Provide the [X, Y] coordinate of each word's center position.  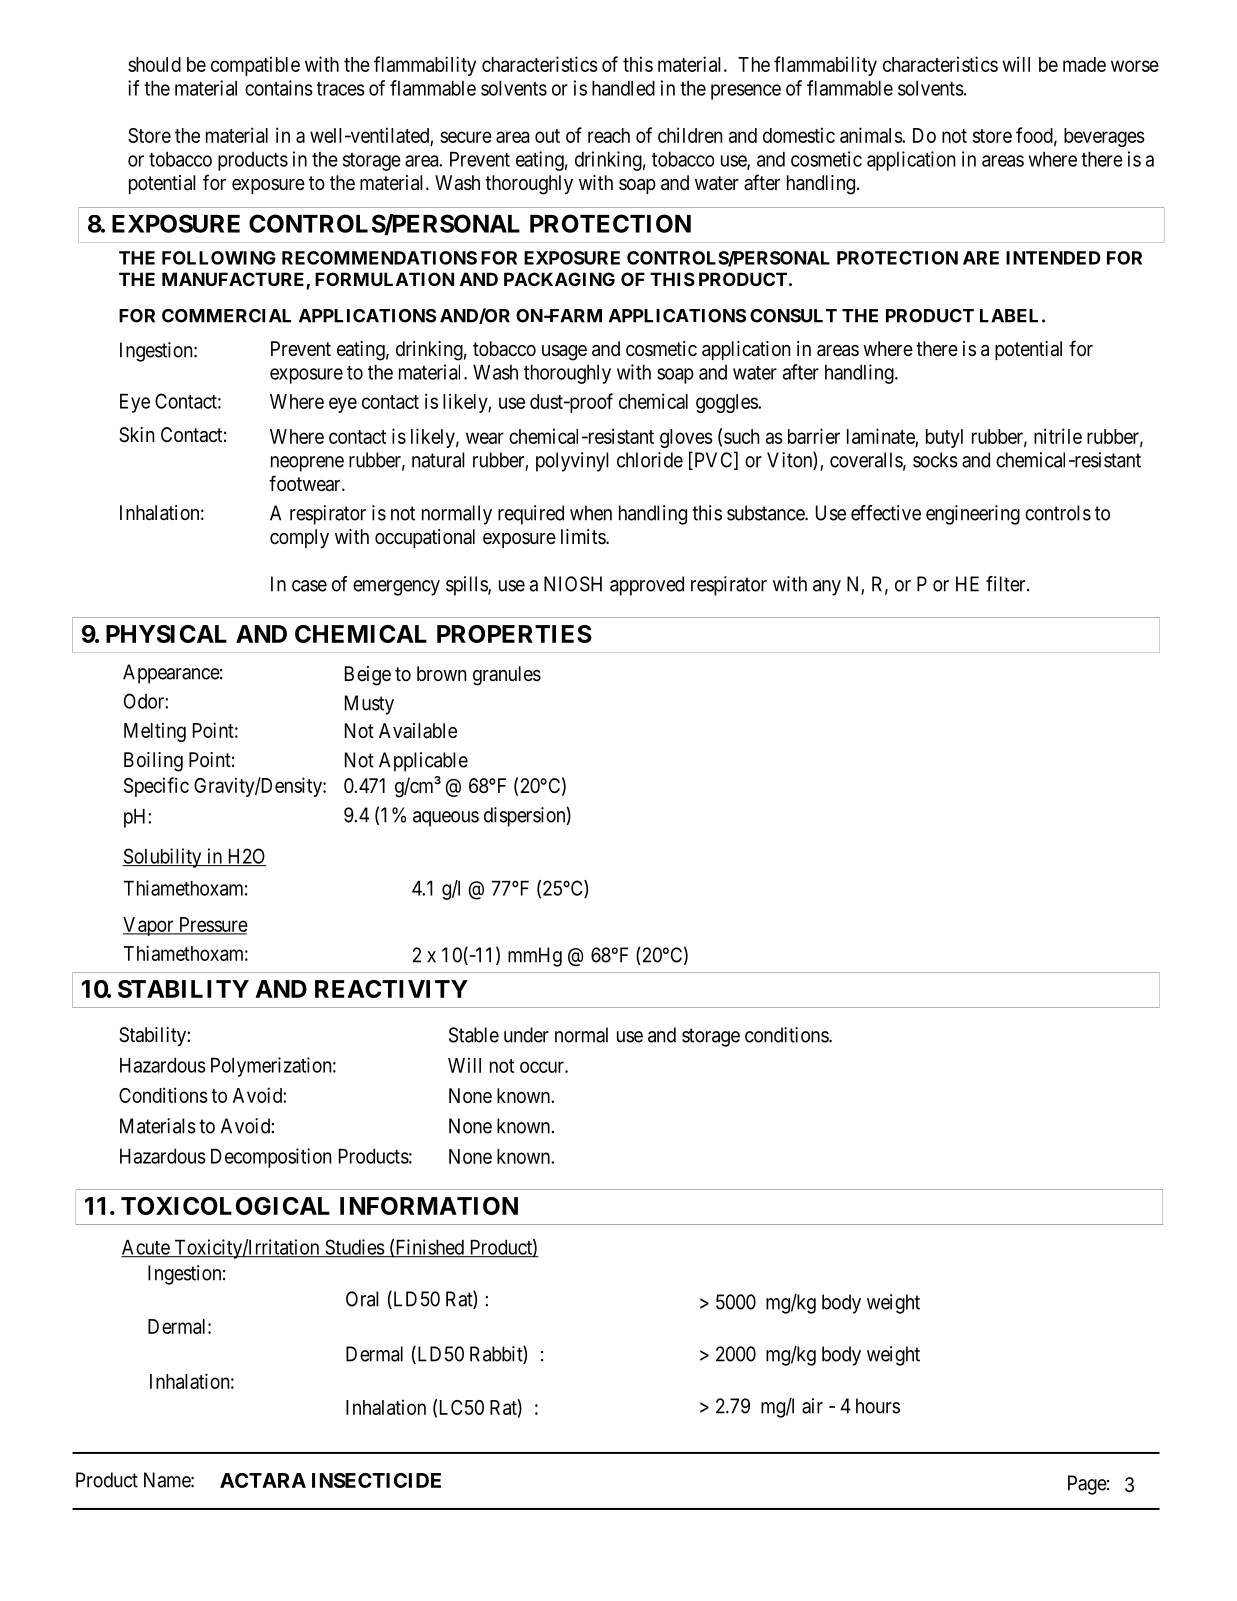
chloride [650, 460]
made [1084, 64]
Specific [156, 787]
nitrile [1058, 436]
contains [279, 88]
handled [623, 88]
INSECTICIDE [376, 1480]
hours [878, 1406]
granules [507, 676]
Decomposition [271, 1158]
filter [1007, 584]
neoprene [307, 464]
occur [543, 1067]
